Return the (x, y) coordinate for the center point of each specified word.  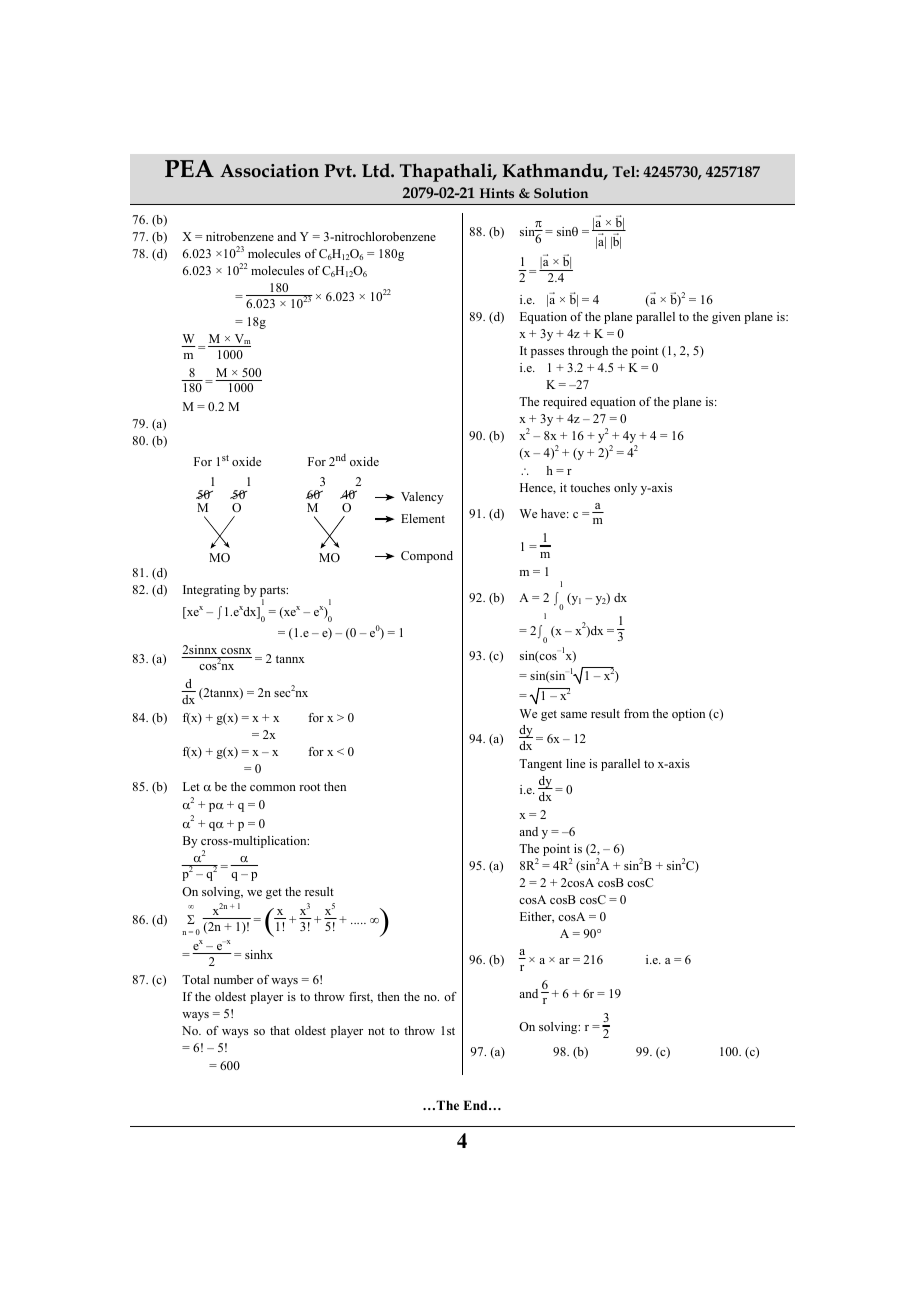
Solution (561, 193)
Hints (497, 193)
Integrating (211, 591)
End (476, 1105)
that (280, 1030)
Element (423, 518)
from (636, 713)
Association (269, 171)
